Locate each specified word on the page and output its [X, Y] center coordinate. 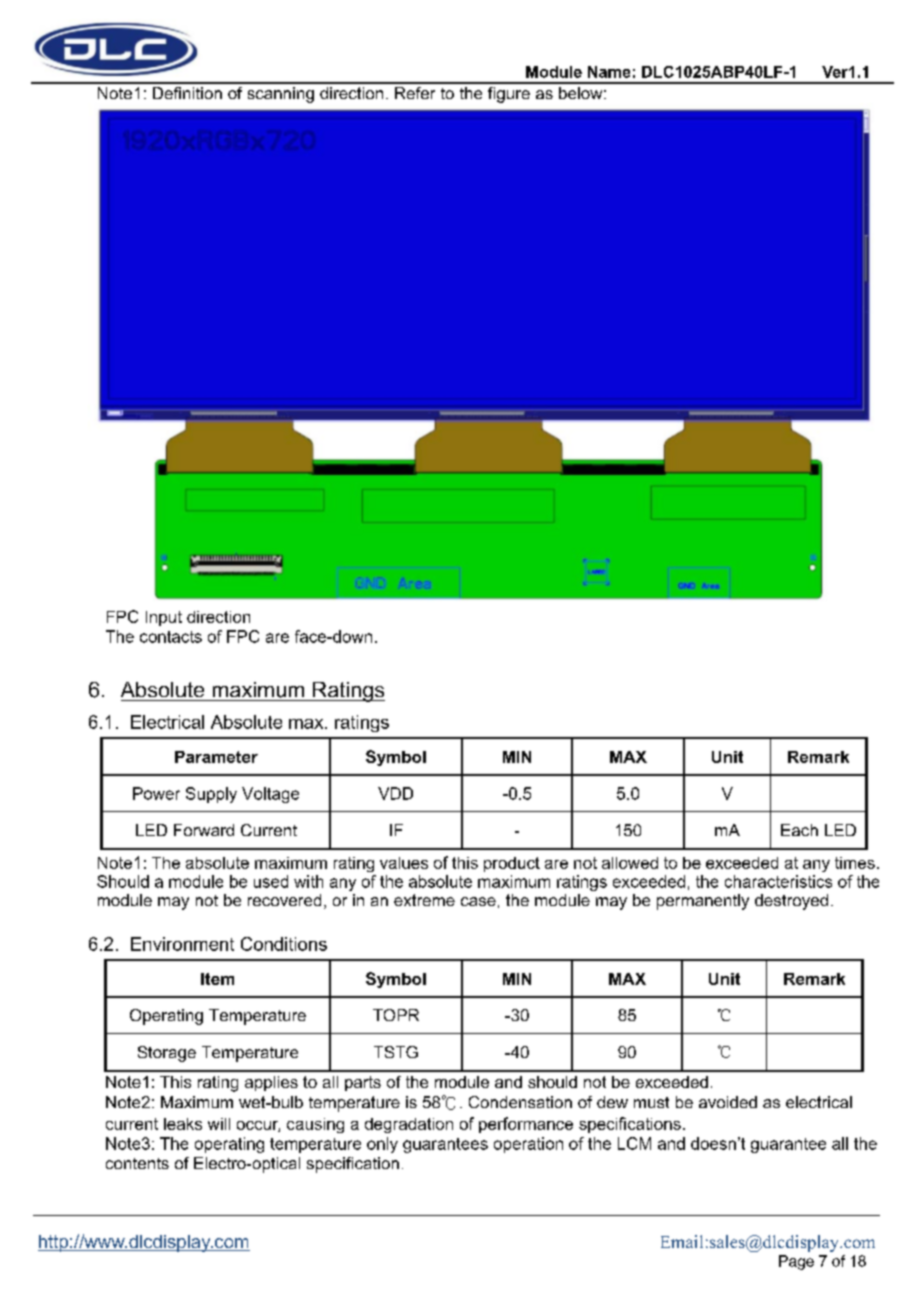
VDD [395, 793]
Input [164, 618]
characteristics [778, 881]
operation [528, 1145]
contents [137, 1163]
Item [217, 979]
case [478, 901]
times [855, 863]
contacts [171, 637]
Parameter [216, 757]
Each [799, 830]
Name [609, 72]
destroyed [791, 902]
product [512, 864]
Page [796, 1262]
